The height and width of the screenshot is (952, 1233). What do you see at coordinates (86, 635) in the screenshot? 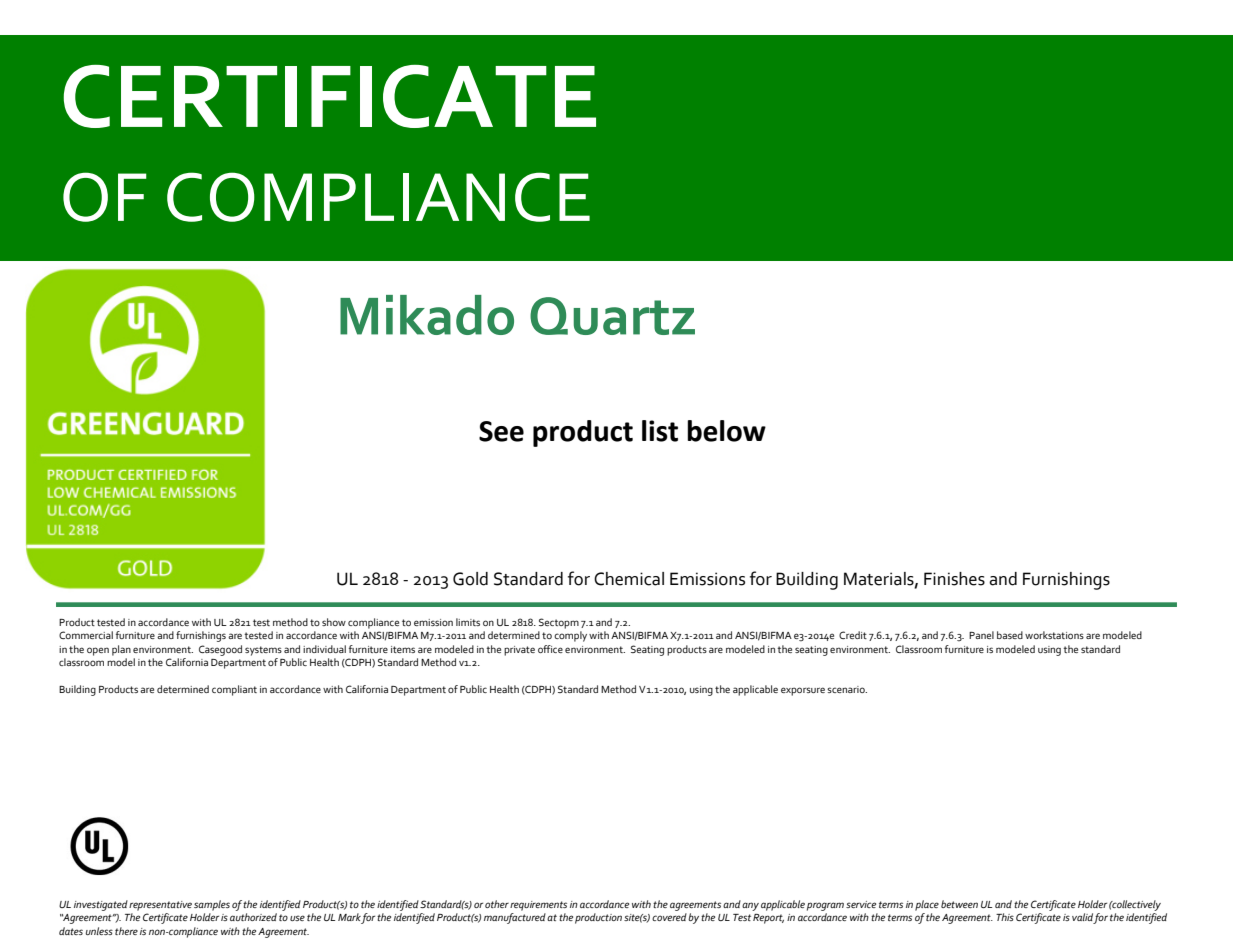
I see `Commercial` at bounding box center [86, 635].
